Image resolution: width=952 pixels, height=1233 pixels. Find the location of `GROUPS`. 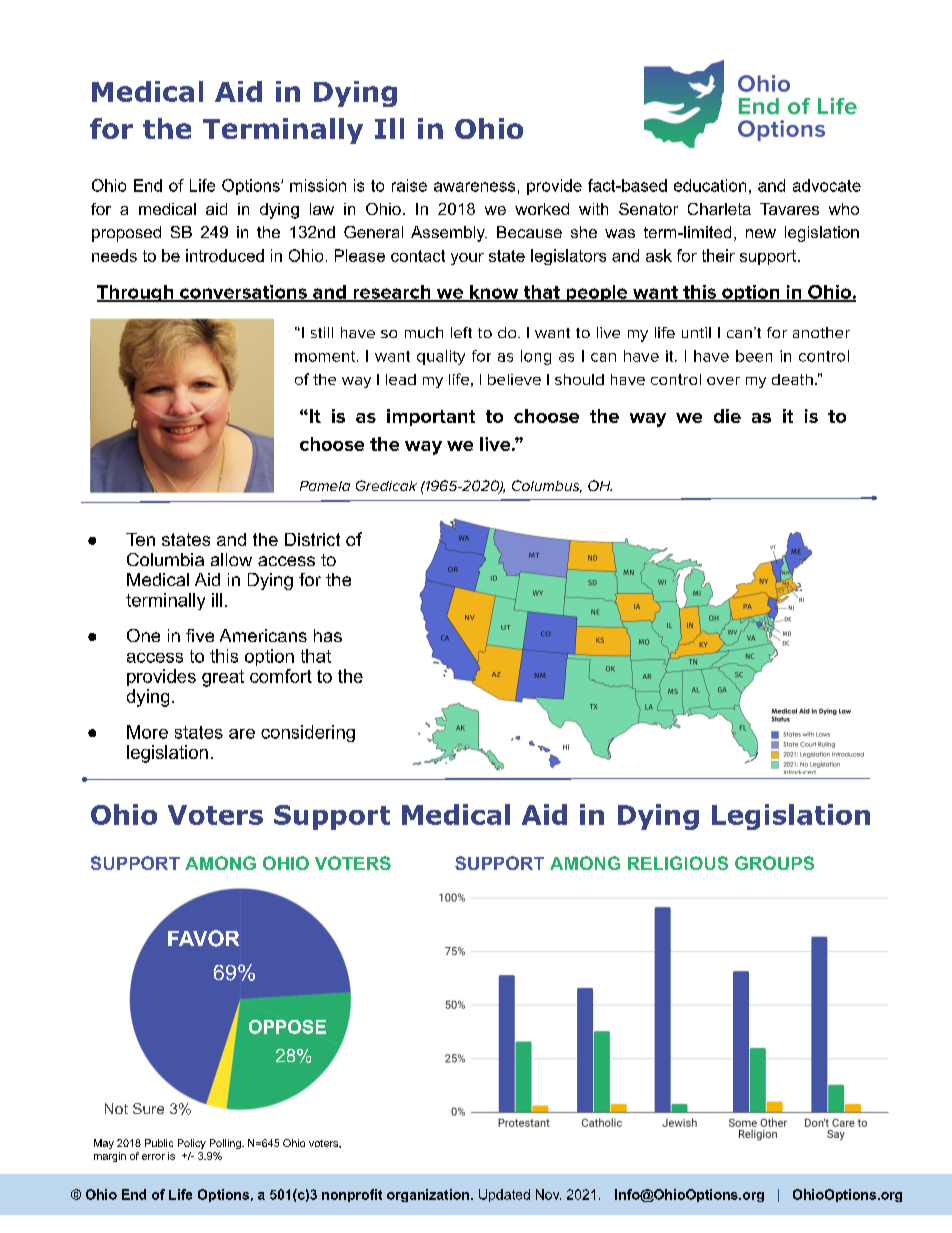

GROUPS is located at coordinates (774, 863).
